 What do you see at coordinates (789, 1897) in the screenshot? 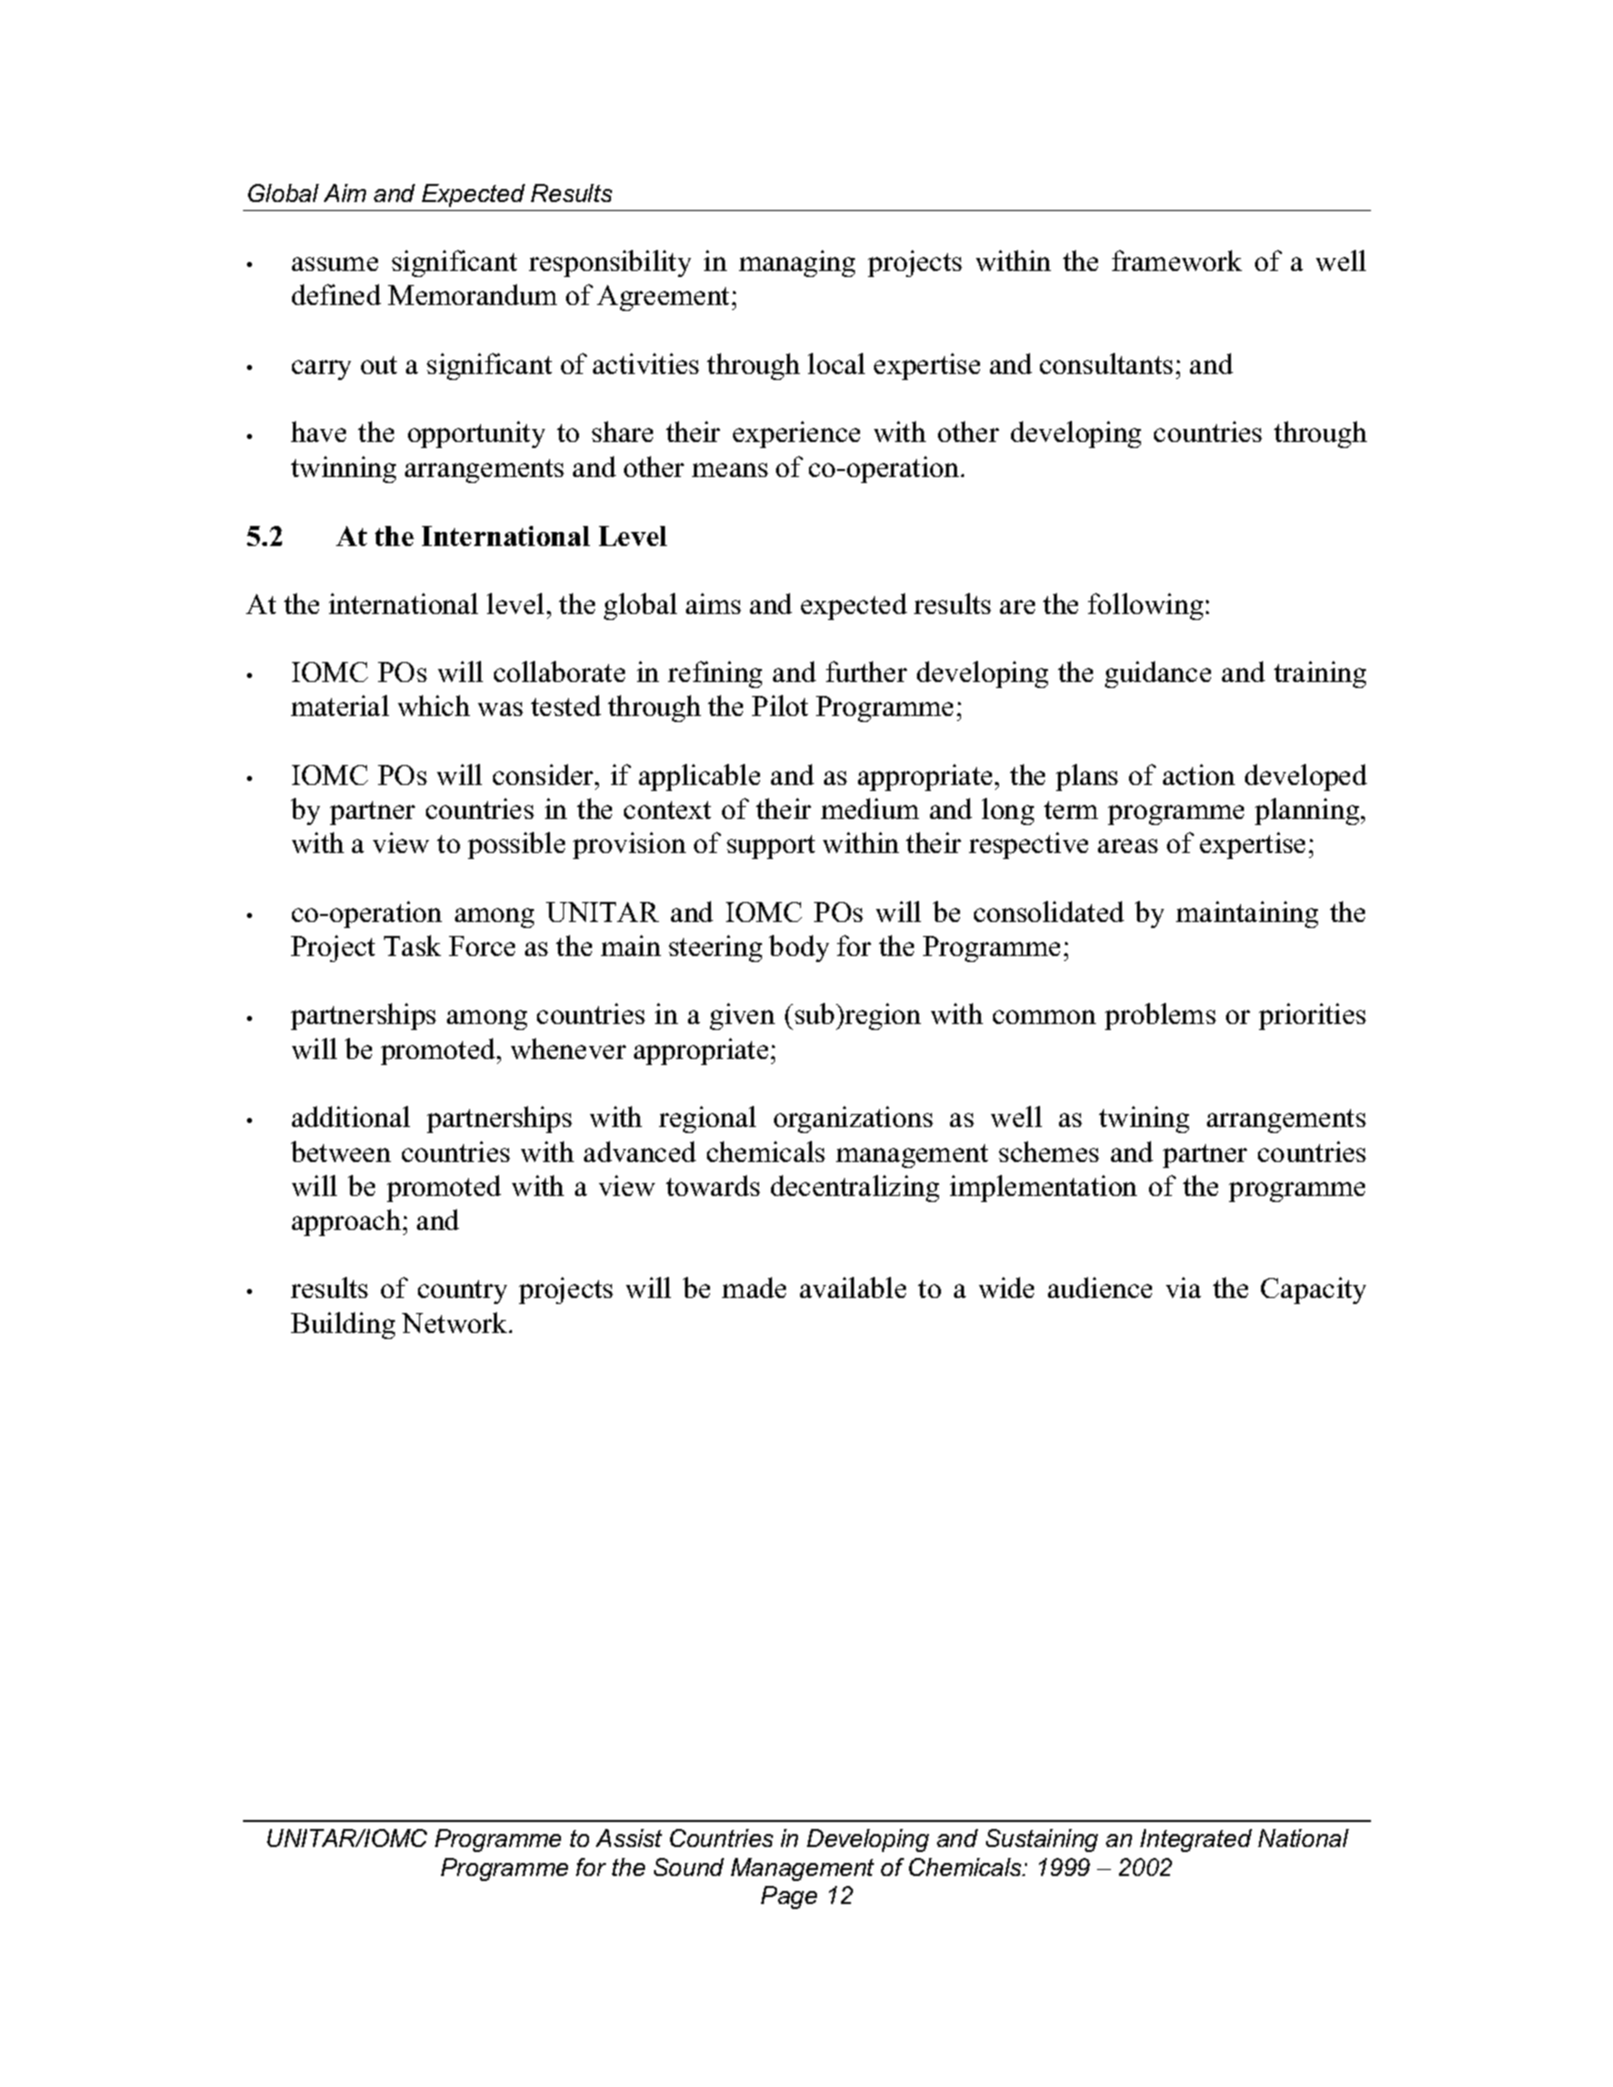
I see `Page` at bounding box center [789, 1897].
